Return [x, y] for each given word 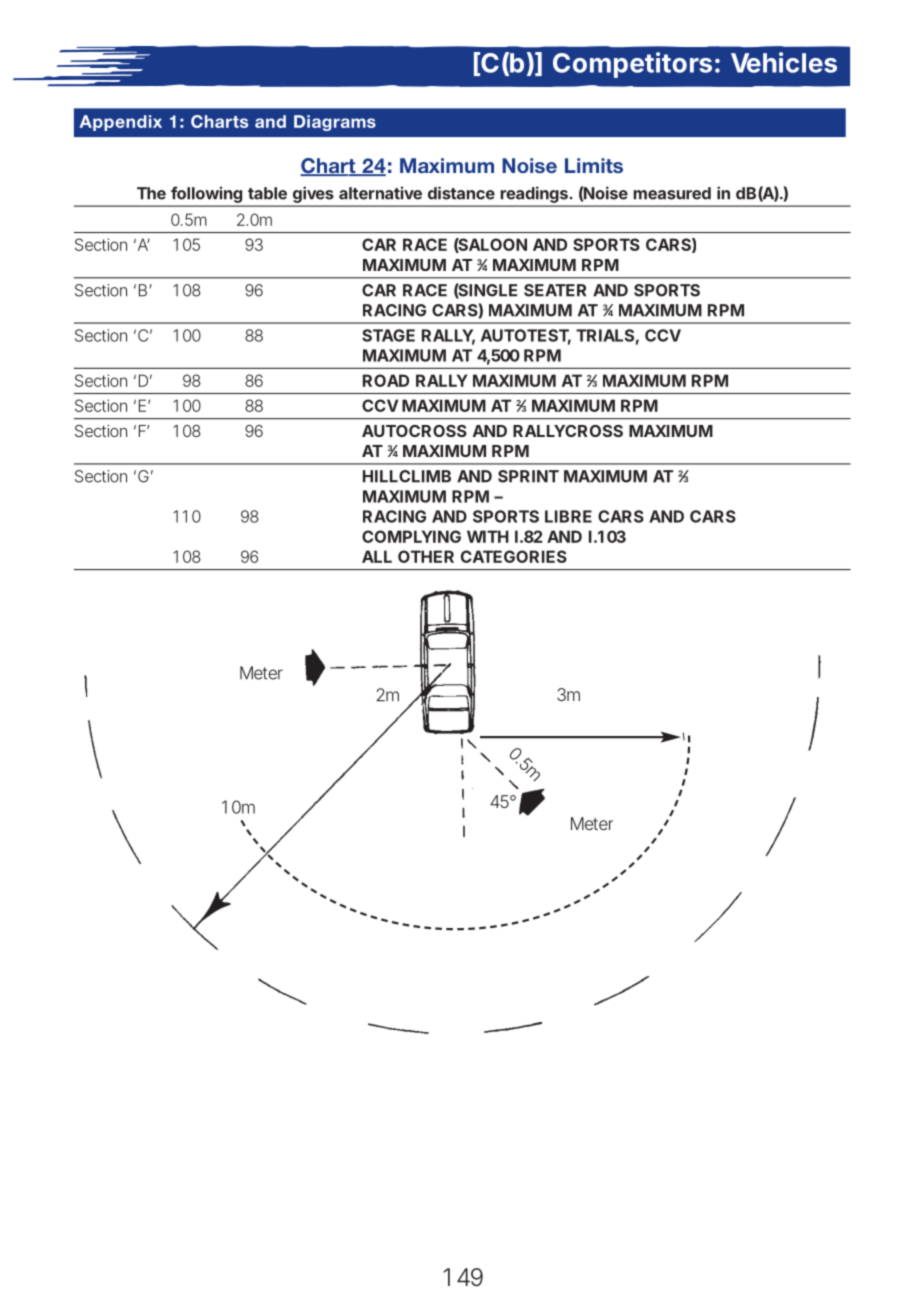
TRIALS [605, 335]
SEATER [555, 290]
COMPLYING [411, 536]
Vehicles [784, 62]
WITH [488, 536]
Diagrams [335, 123]
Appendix [121, 123]
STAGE [388, 335]
